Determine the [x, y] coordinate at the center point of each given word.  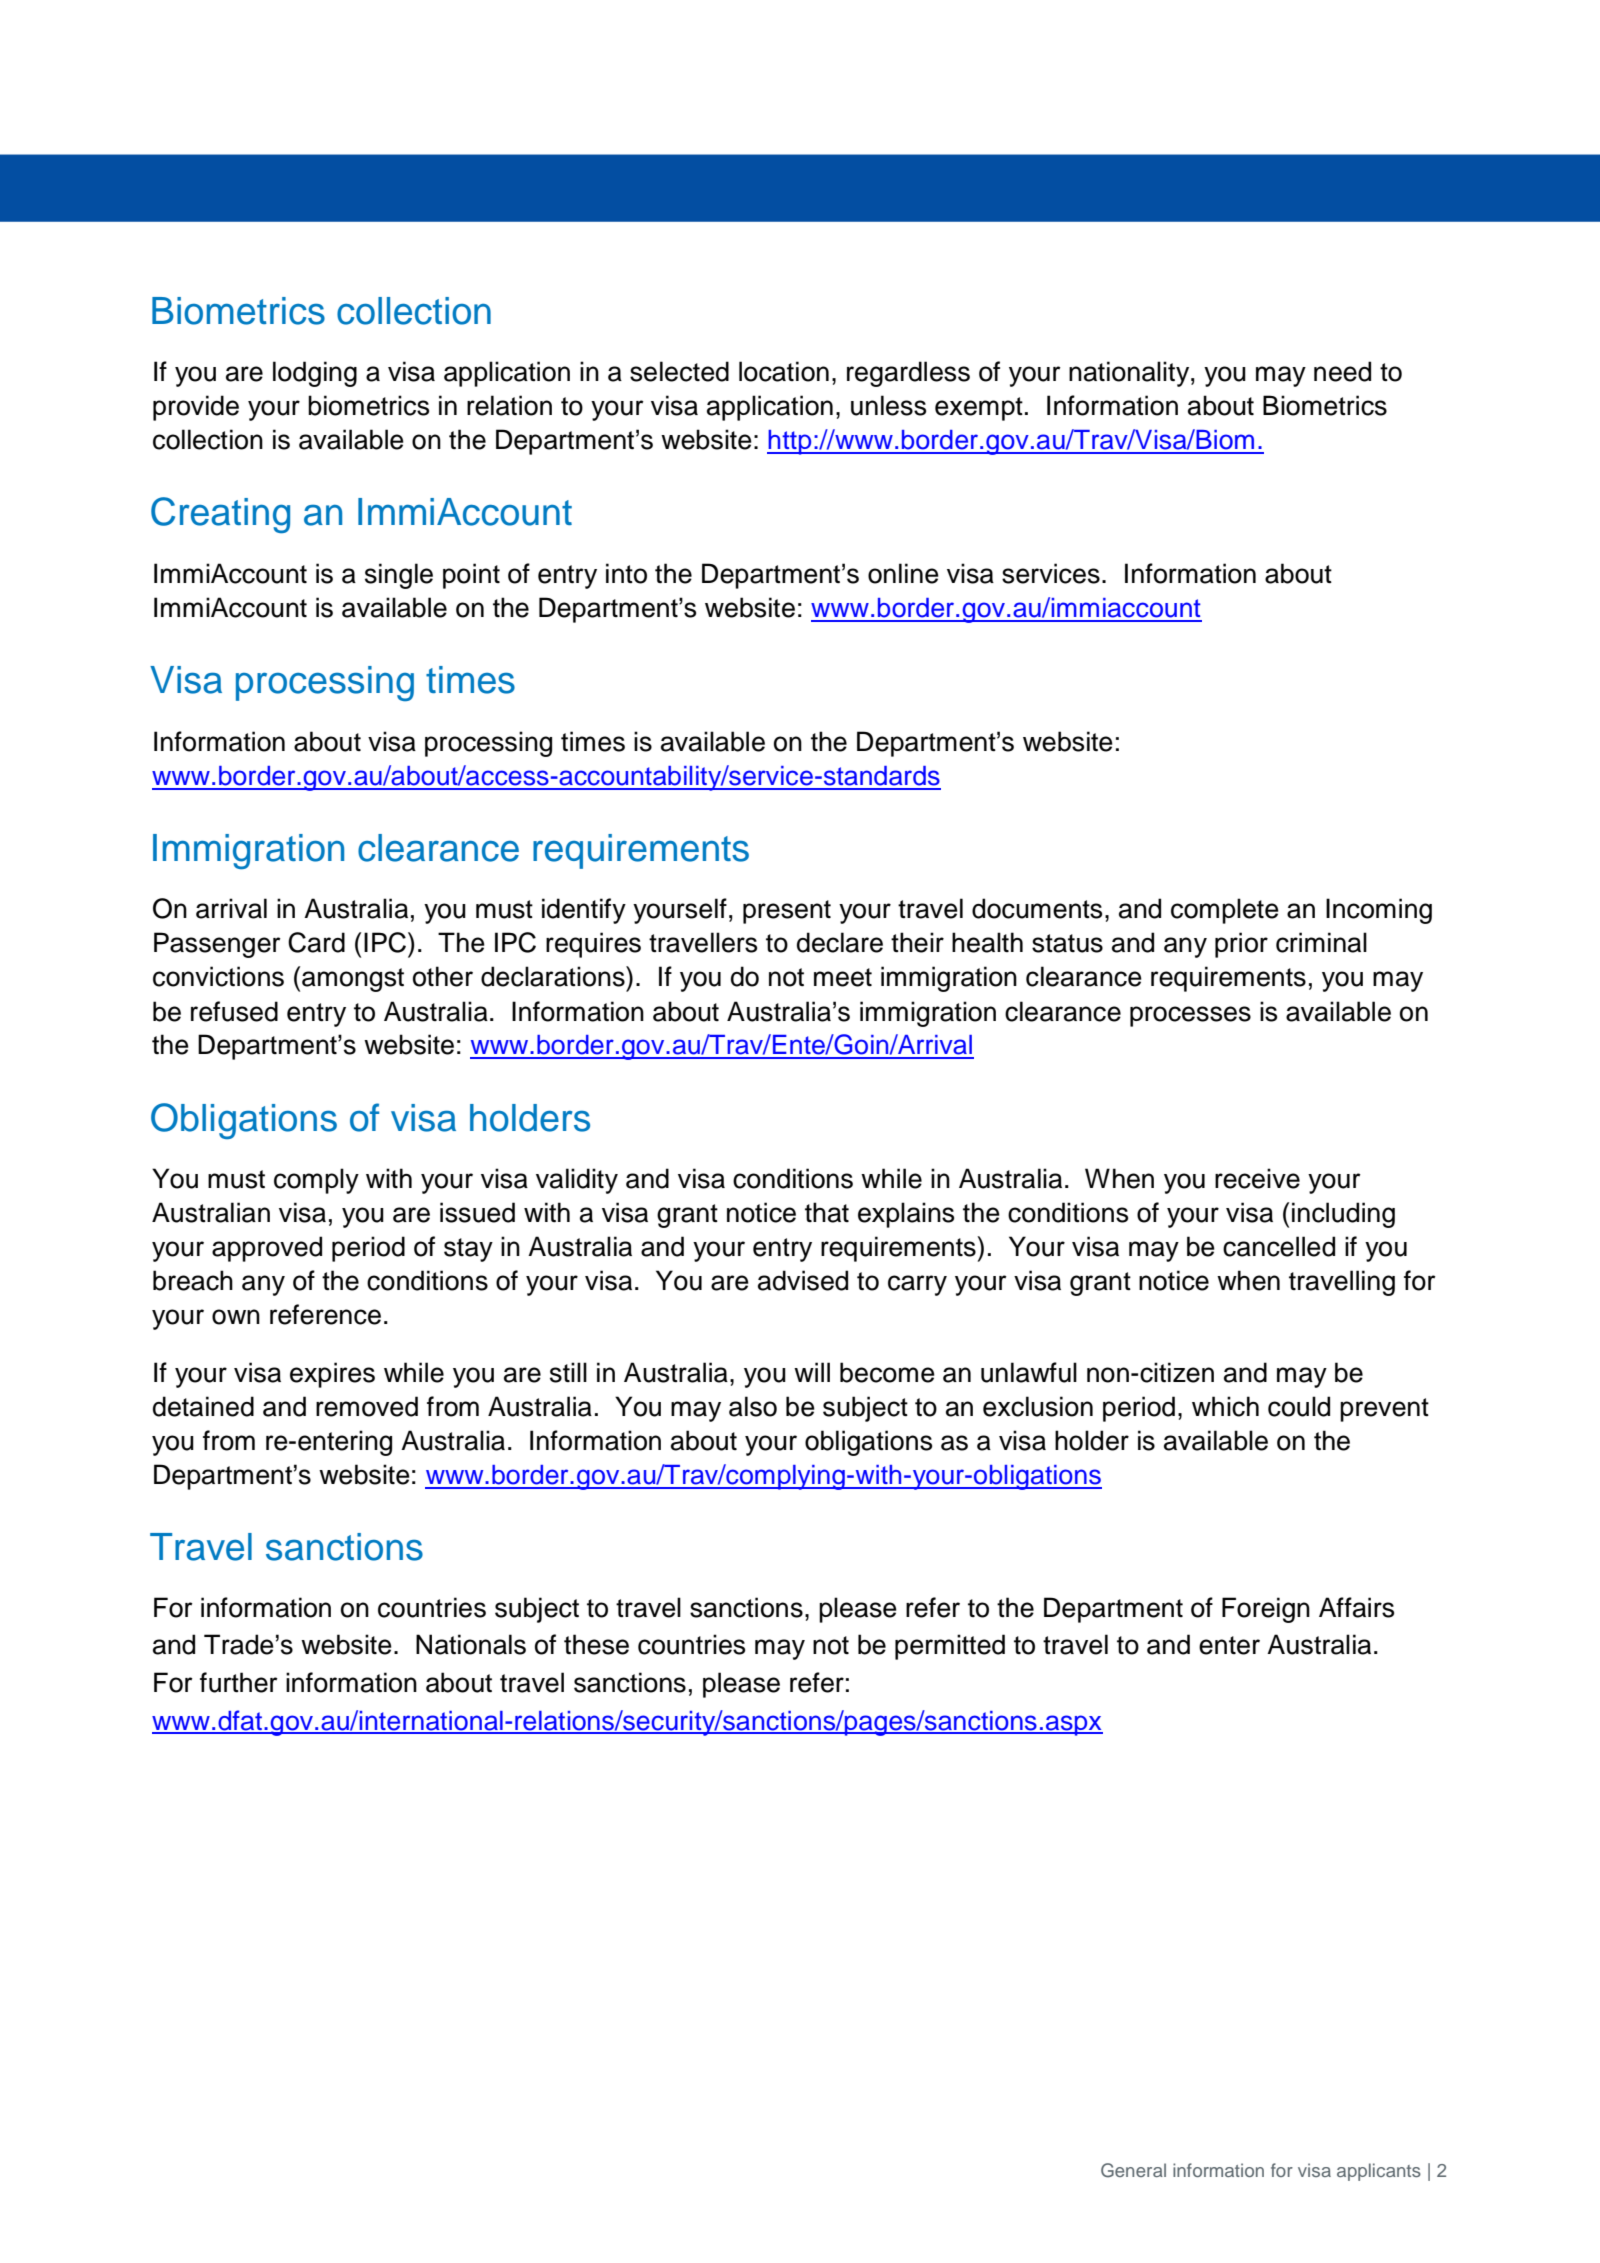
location [784, 371]
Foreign [1266, 1610]
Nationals [471, 1644]
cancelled [1279, 1246]
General [1133, 2170]
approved [267, 1249]
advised [803, 1280]
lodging [315, 374]
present [787, 912]
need [1342, 371]
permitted [950, 1647]
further [239, 1682]
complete [1225, 911]
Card [316, 942]
